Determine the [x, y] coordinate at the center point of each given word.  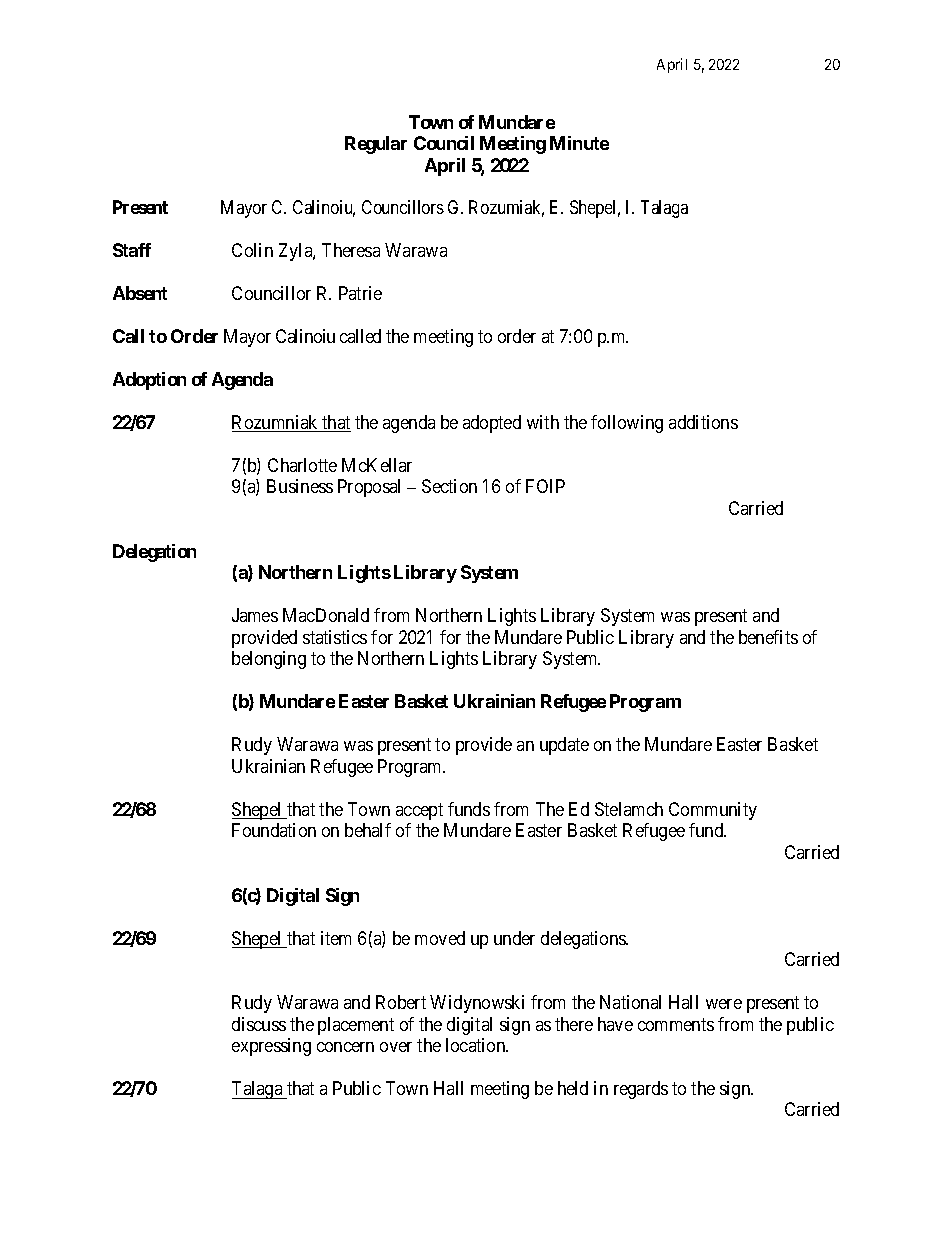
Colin [252, 250]
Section [449, 486]
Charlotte [302, 465]
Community [713, 811]
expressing [271, 1047]
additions [703, 422]
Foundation [274, 830]
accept [419, 811]
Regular [376, 145]
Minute [579, 143]
